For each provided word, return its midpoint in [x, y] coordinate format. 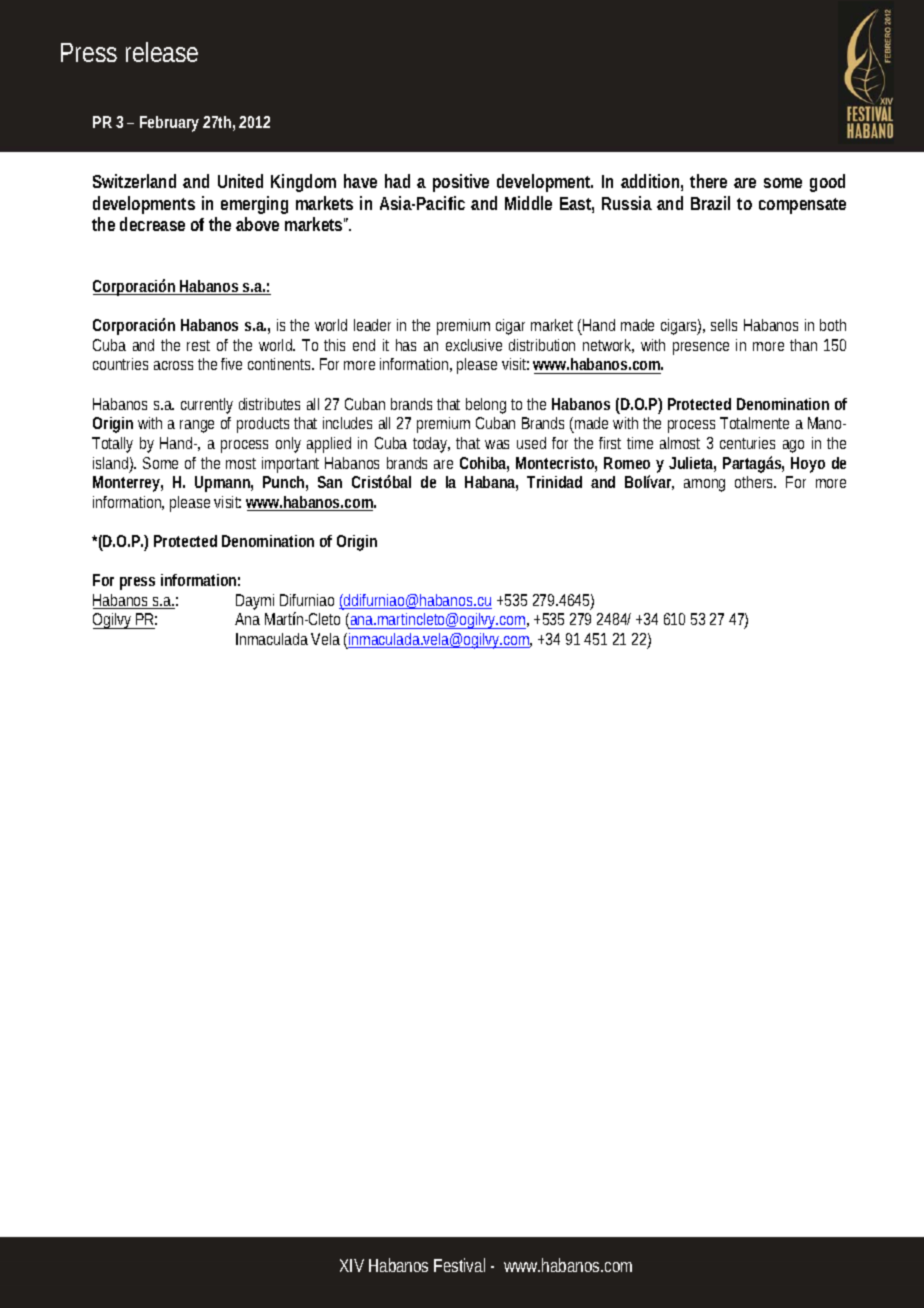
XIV [352, 1265]
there [708, 181]
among [704, 485]
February [169, 124]
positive [461, 183]
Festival [459, 1265]
